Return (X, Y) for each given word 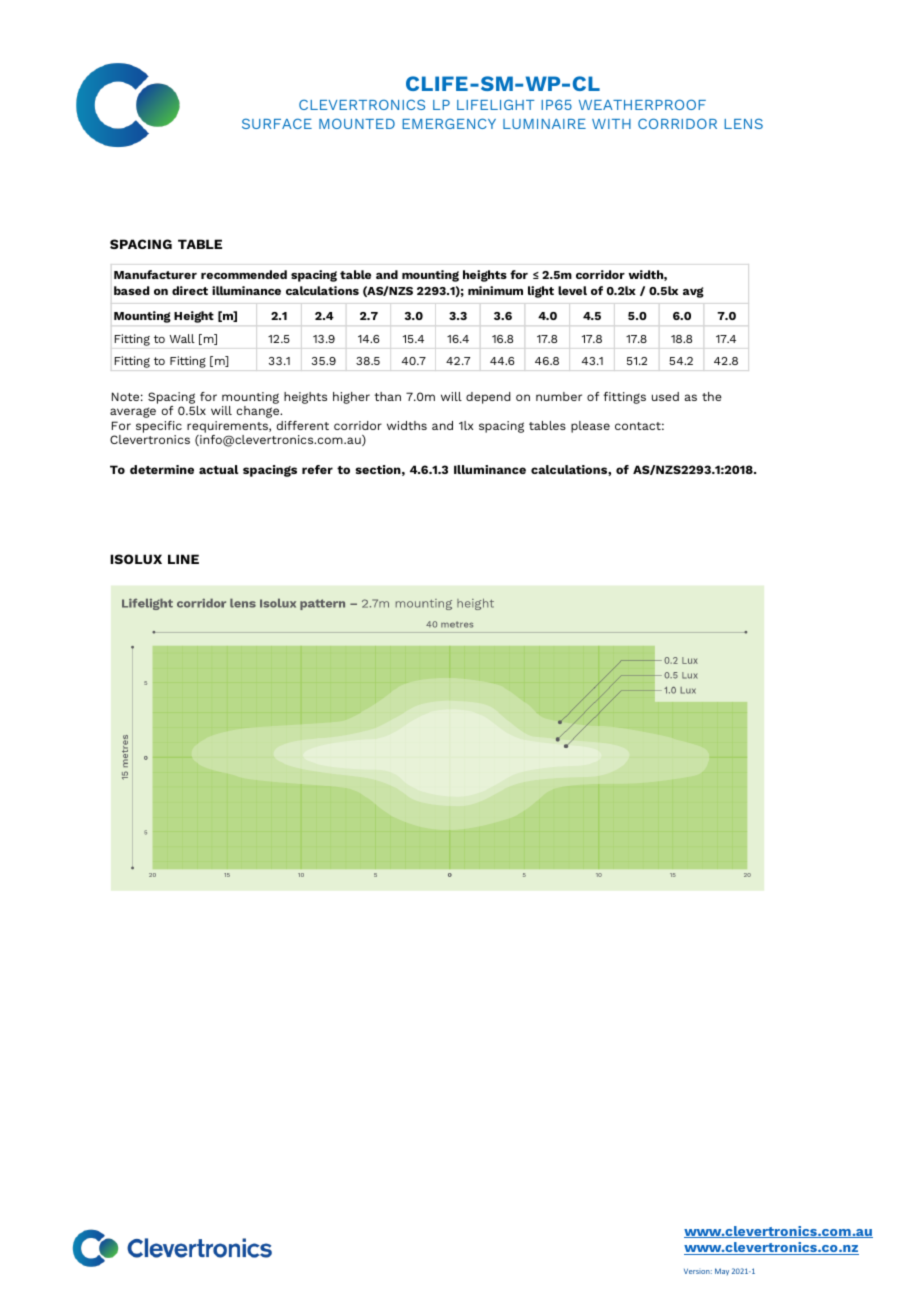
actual (218, 469)
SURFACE (277, 123)
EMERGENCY (449, 123)
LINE (183, 559)
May (722, 1271)
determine (162, 469)
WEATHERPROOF (642, 104)
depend (488, 398)
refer (317, 469)
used (665, 396)
